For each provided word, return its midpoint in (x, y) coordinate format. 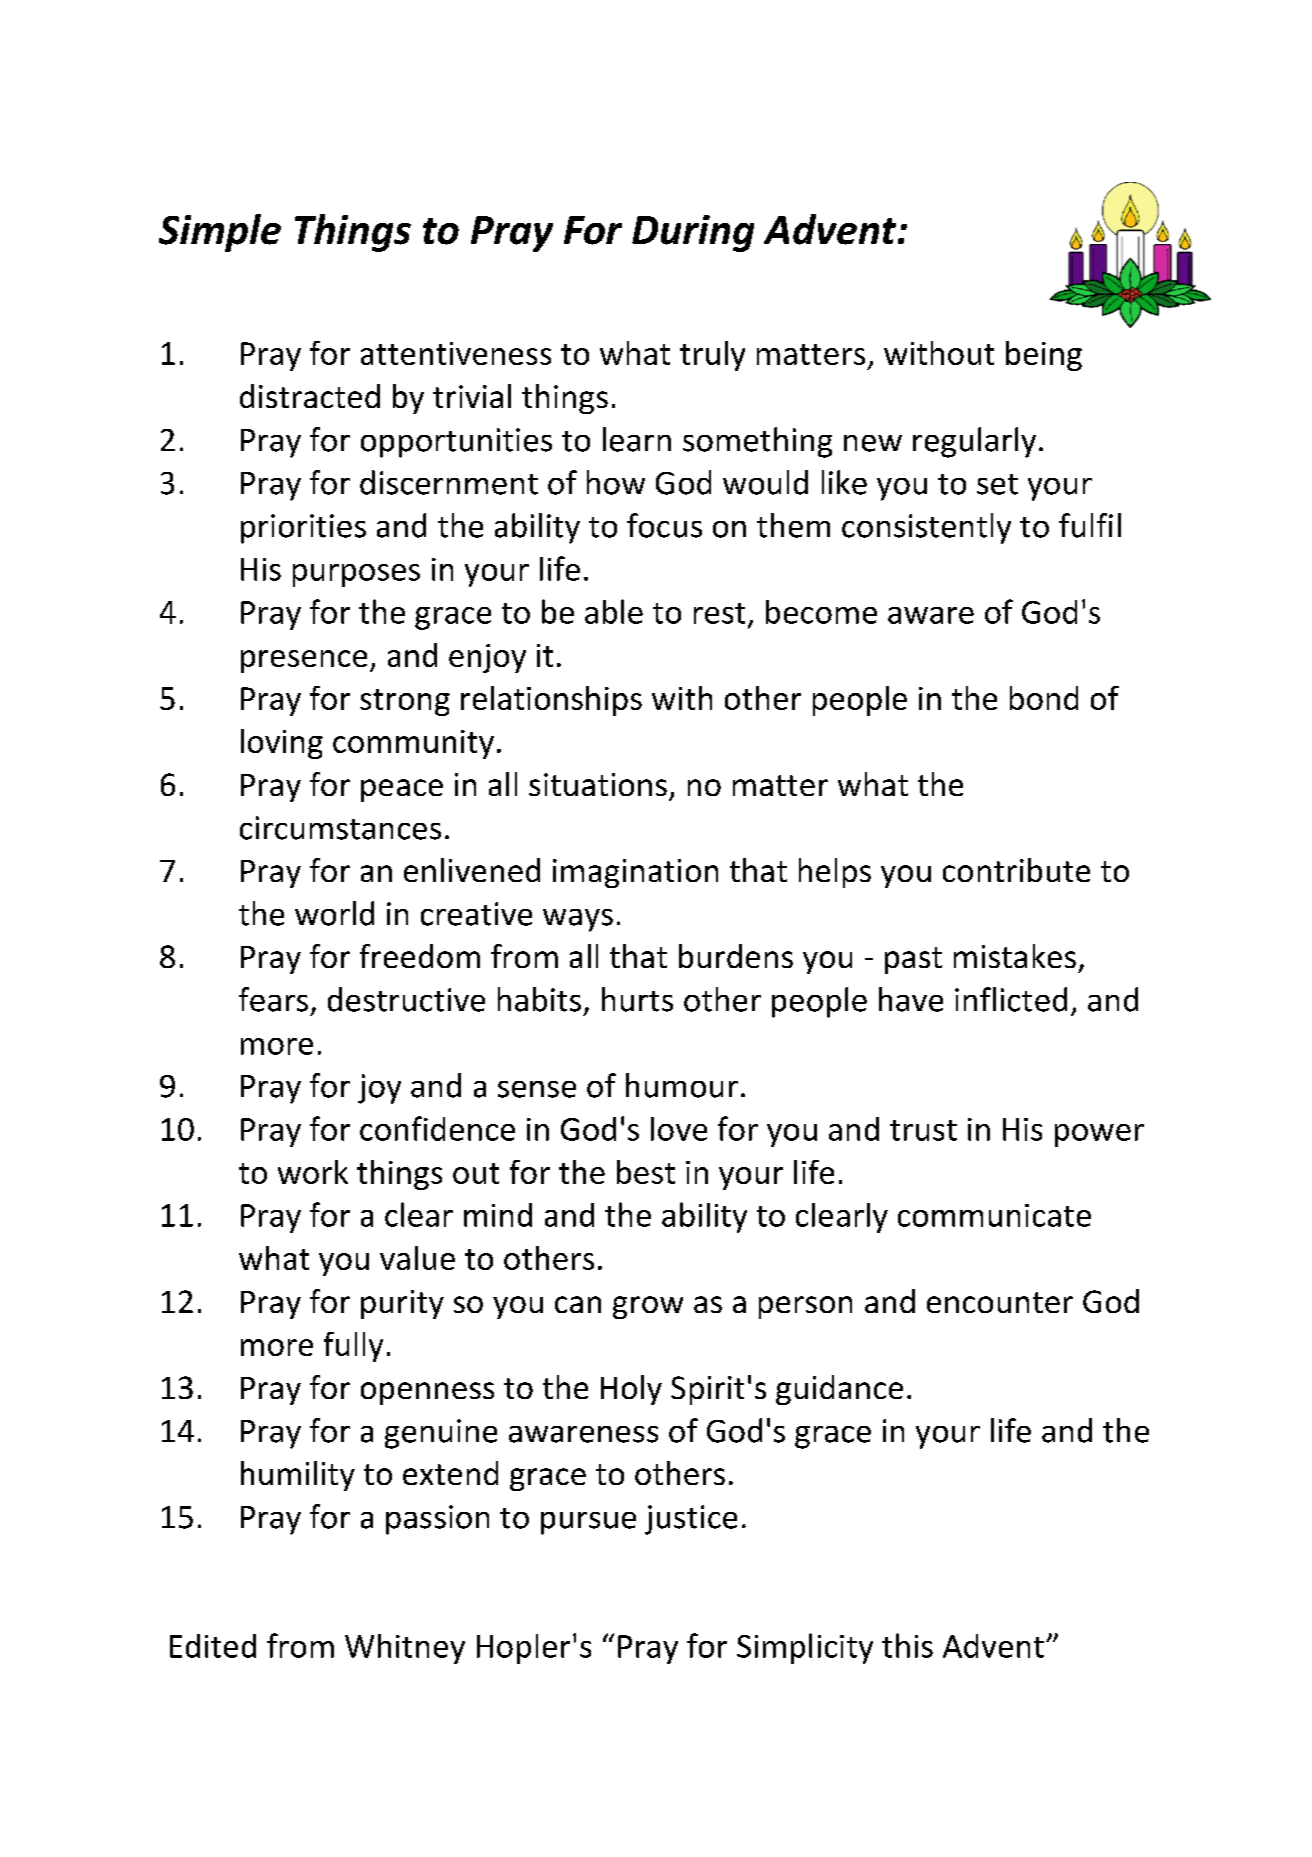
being (1044, 356)
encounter (1000, 1302)
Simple (220, 233)
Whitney (405, 1649)
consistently (926, 528)
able (614, 611)
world (334, 913)
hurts (637, 999)
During (693, 233)
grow (648, 1307)
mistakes (1015, 956)
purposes (356, 575)
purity (402, 1304)
